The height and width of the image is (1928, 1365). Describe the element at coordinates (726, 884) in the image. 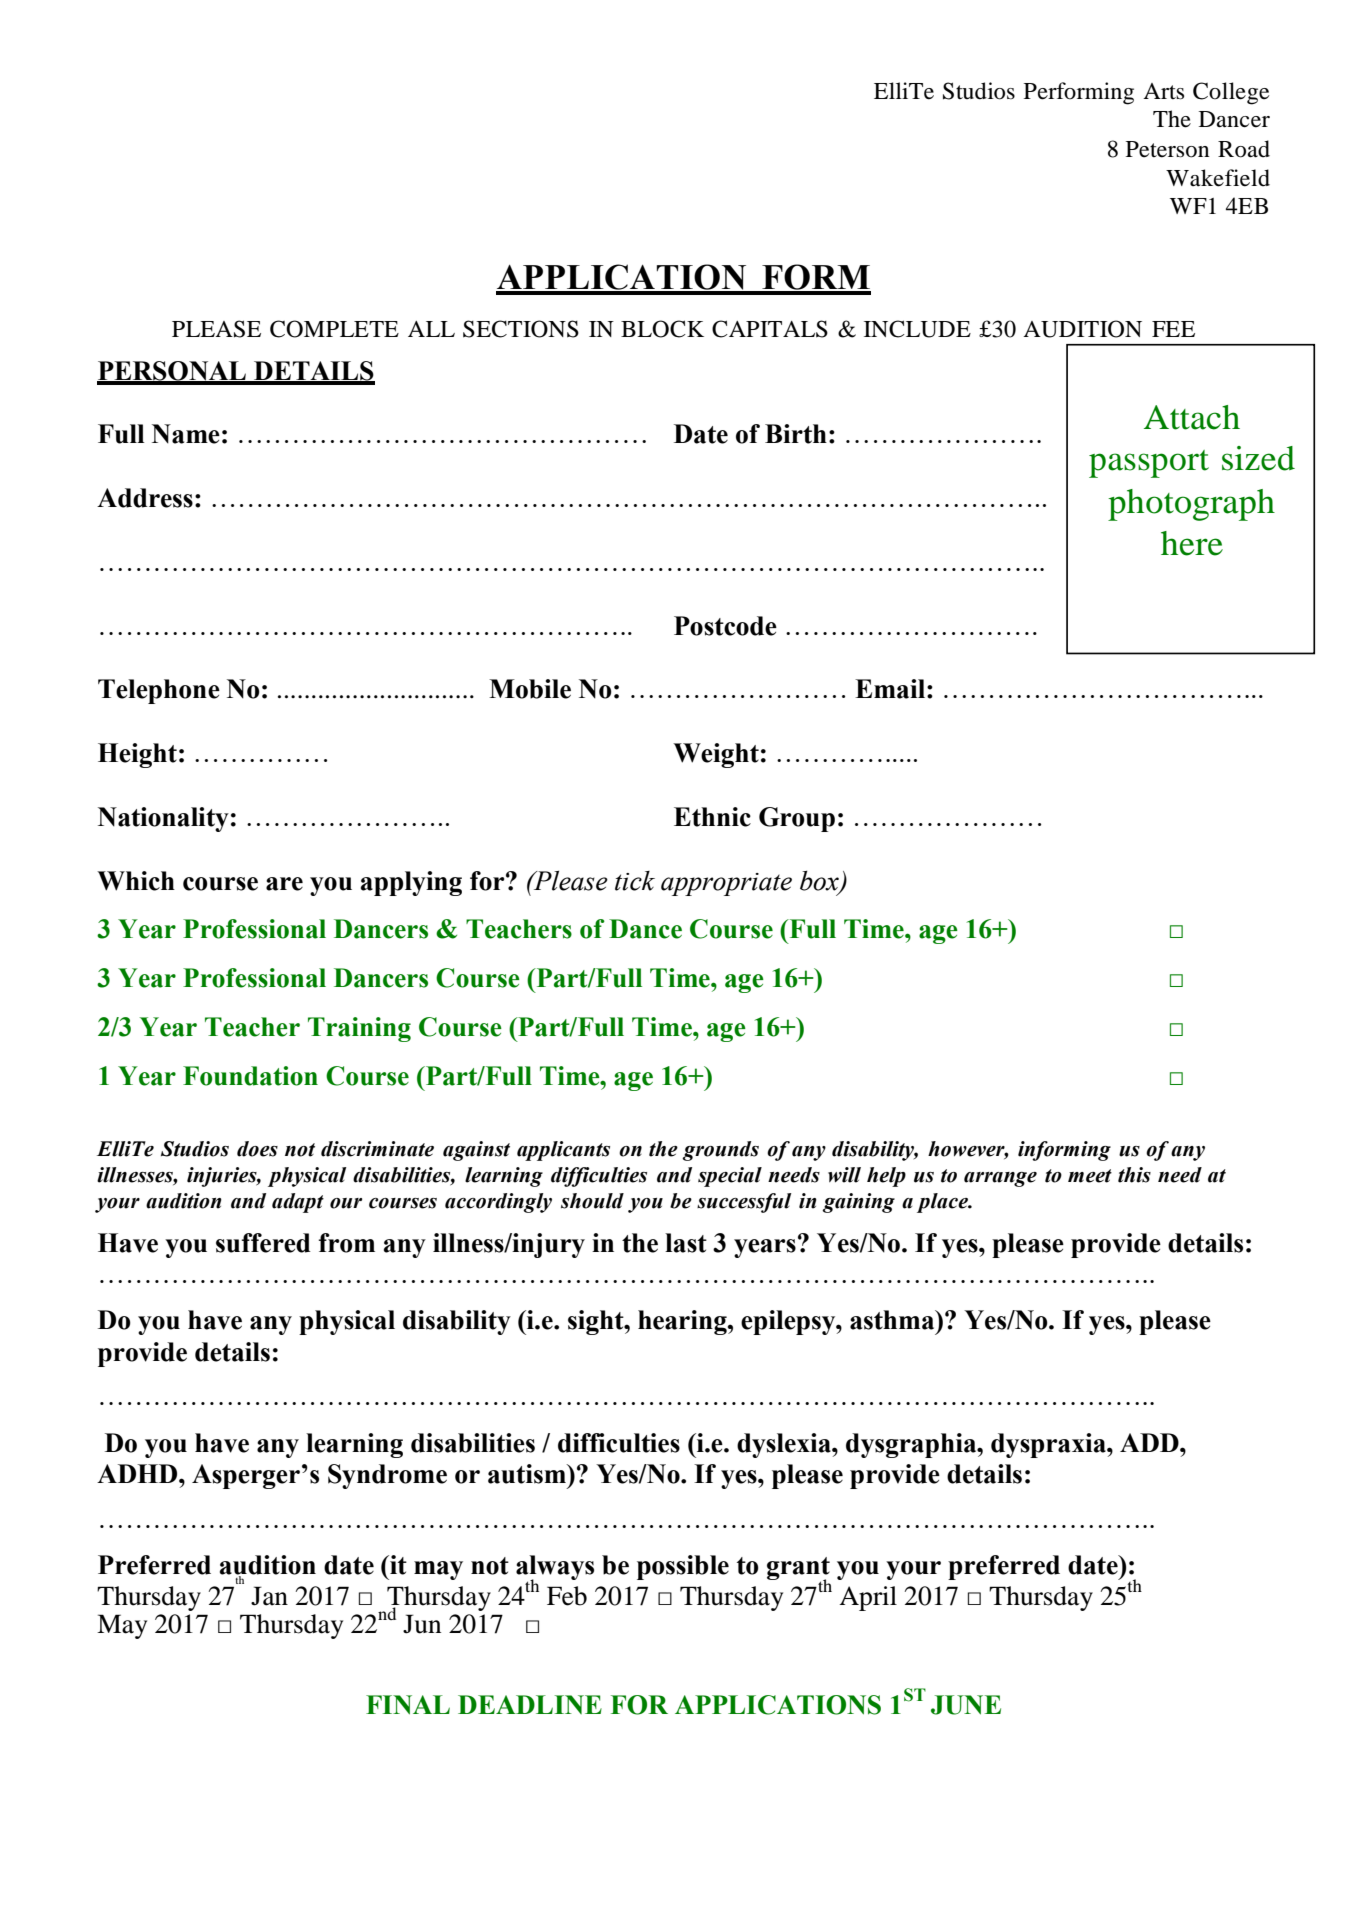

I see `appropriate` at that location.
